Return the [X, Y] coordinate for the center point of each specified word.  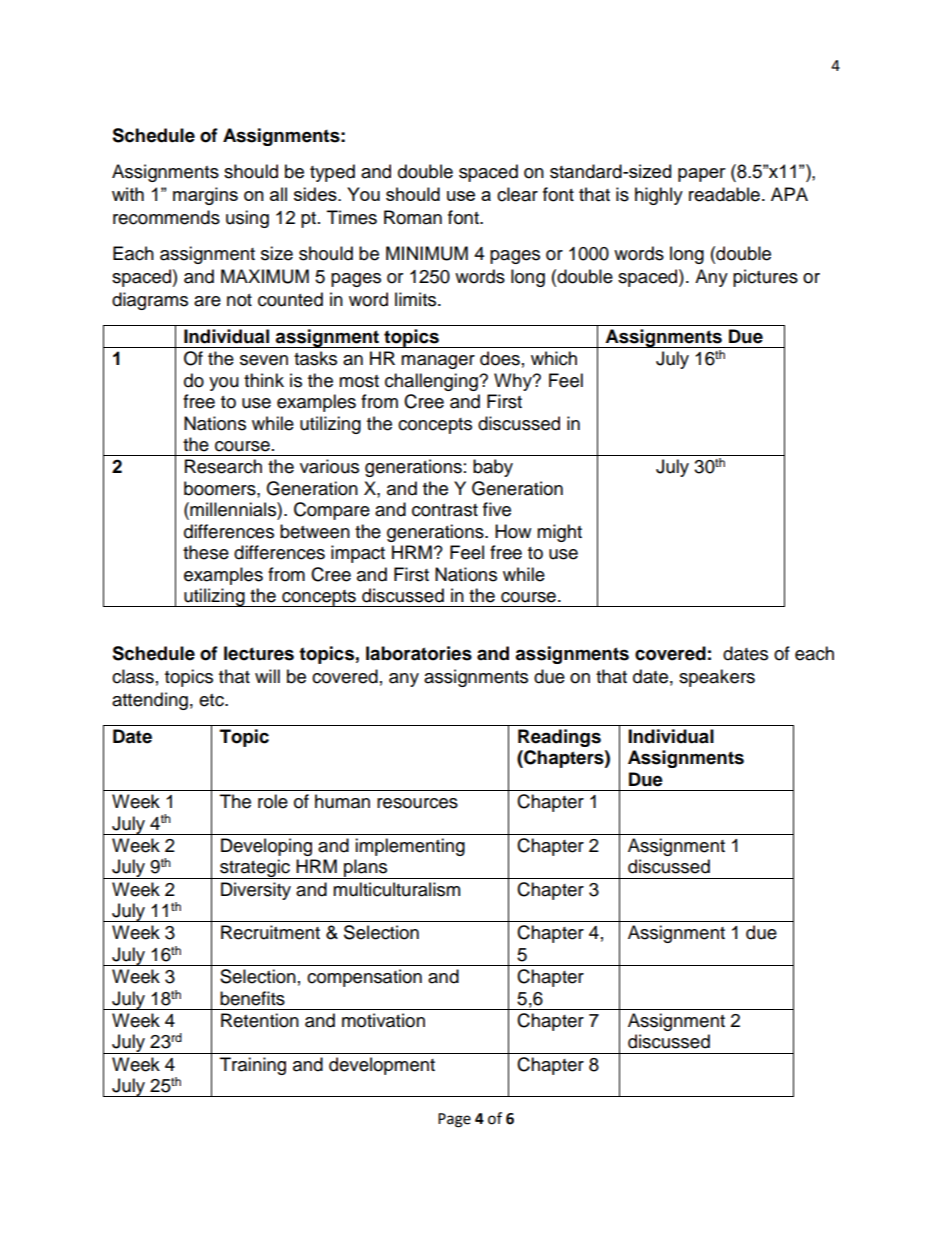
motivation [383, 1020]
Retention [260, 1020]
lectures [259, 653]
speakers [717, 678]
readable [724, 194]
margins [205, 196]
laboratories [419, 653]
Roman [413, 217]
